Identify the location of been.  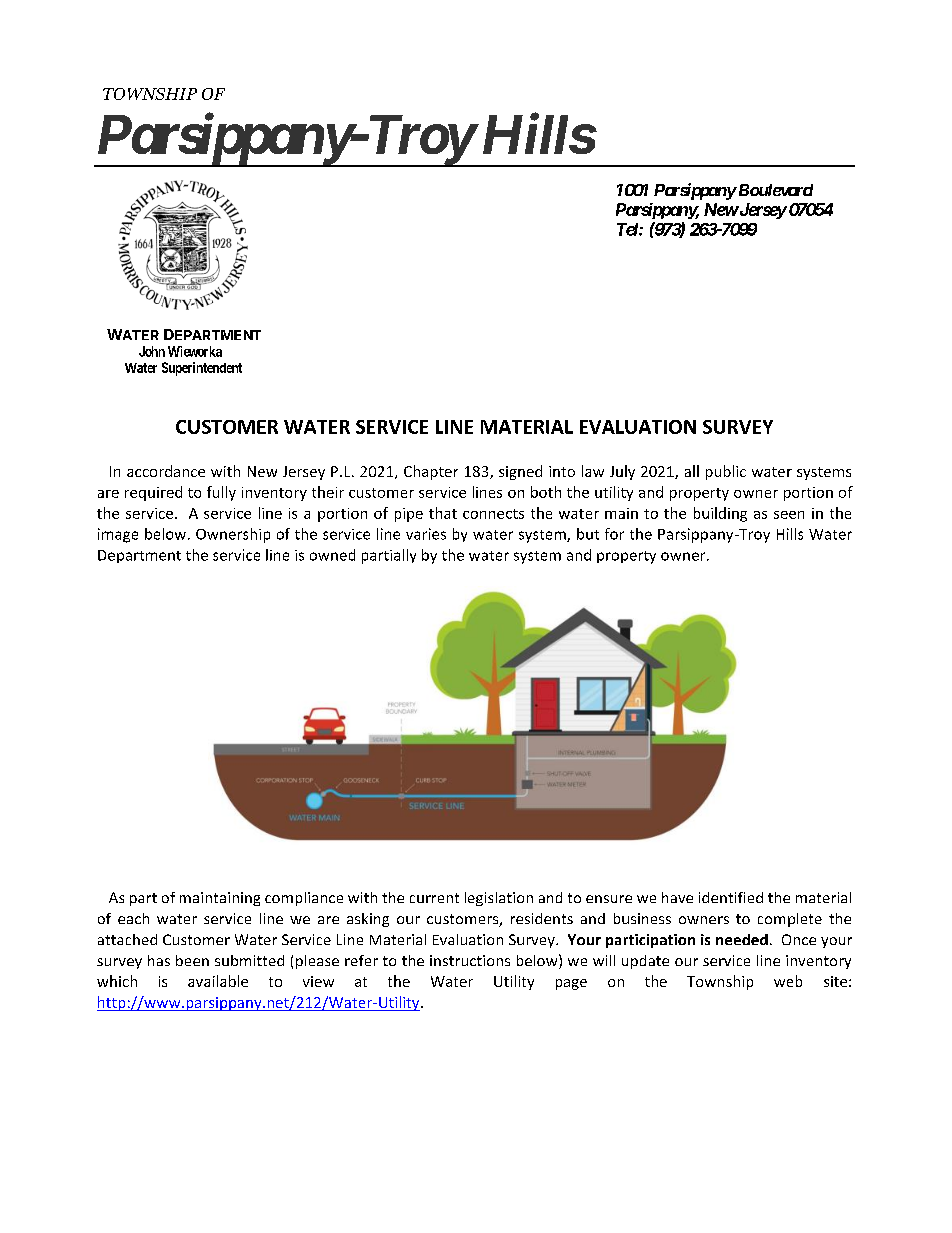
(192, 960).
